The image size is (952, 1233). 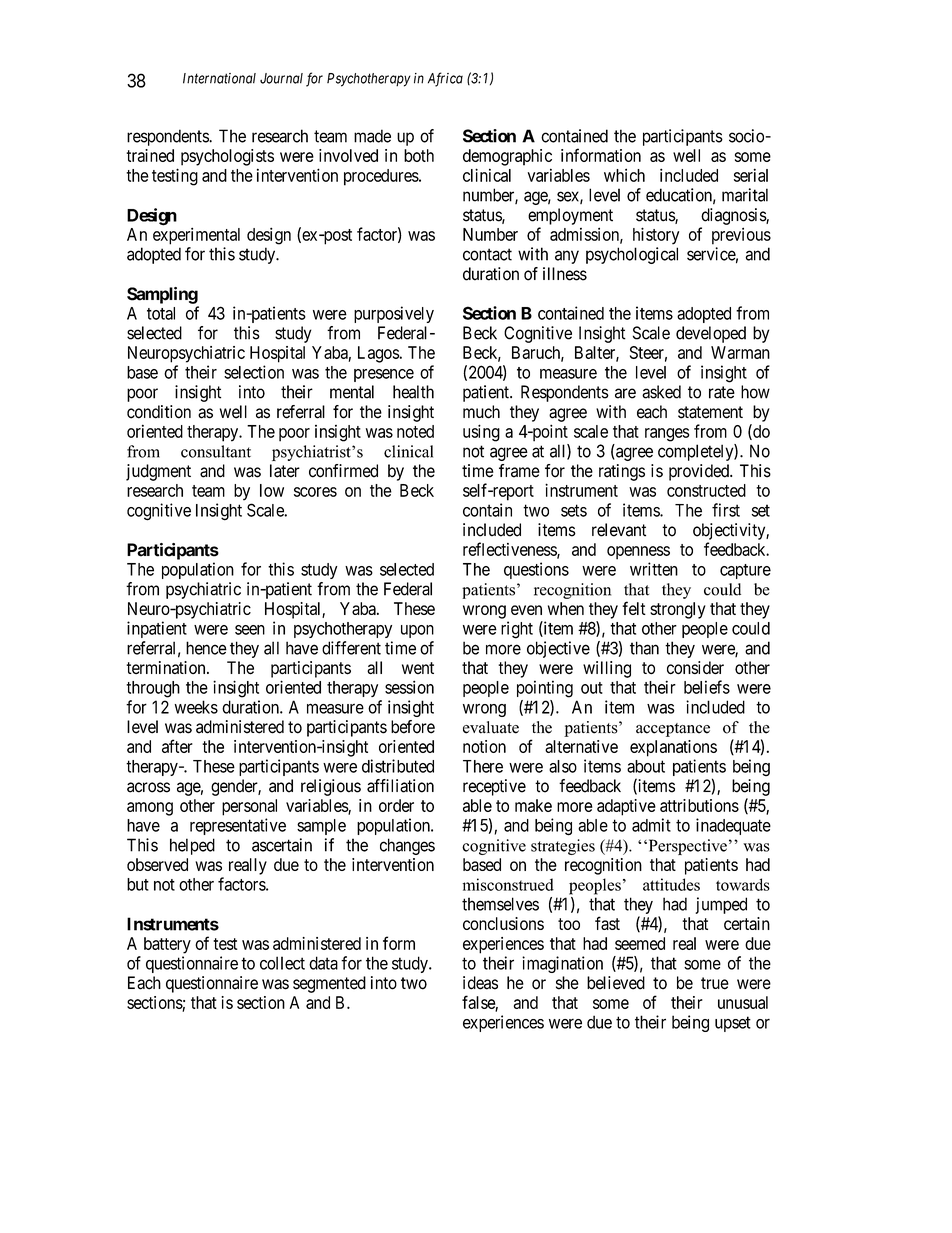 What do you see at coordinates (378, 354) in the screenshot?
I see `Lagos` at bounding box center [378, 354].
